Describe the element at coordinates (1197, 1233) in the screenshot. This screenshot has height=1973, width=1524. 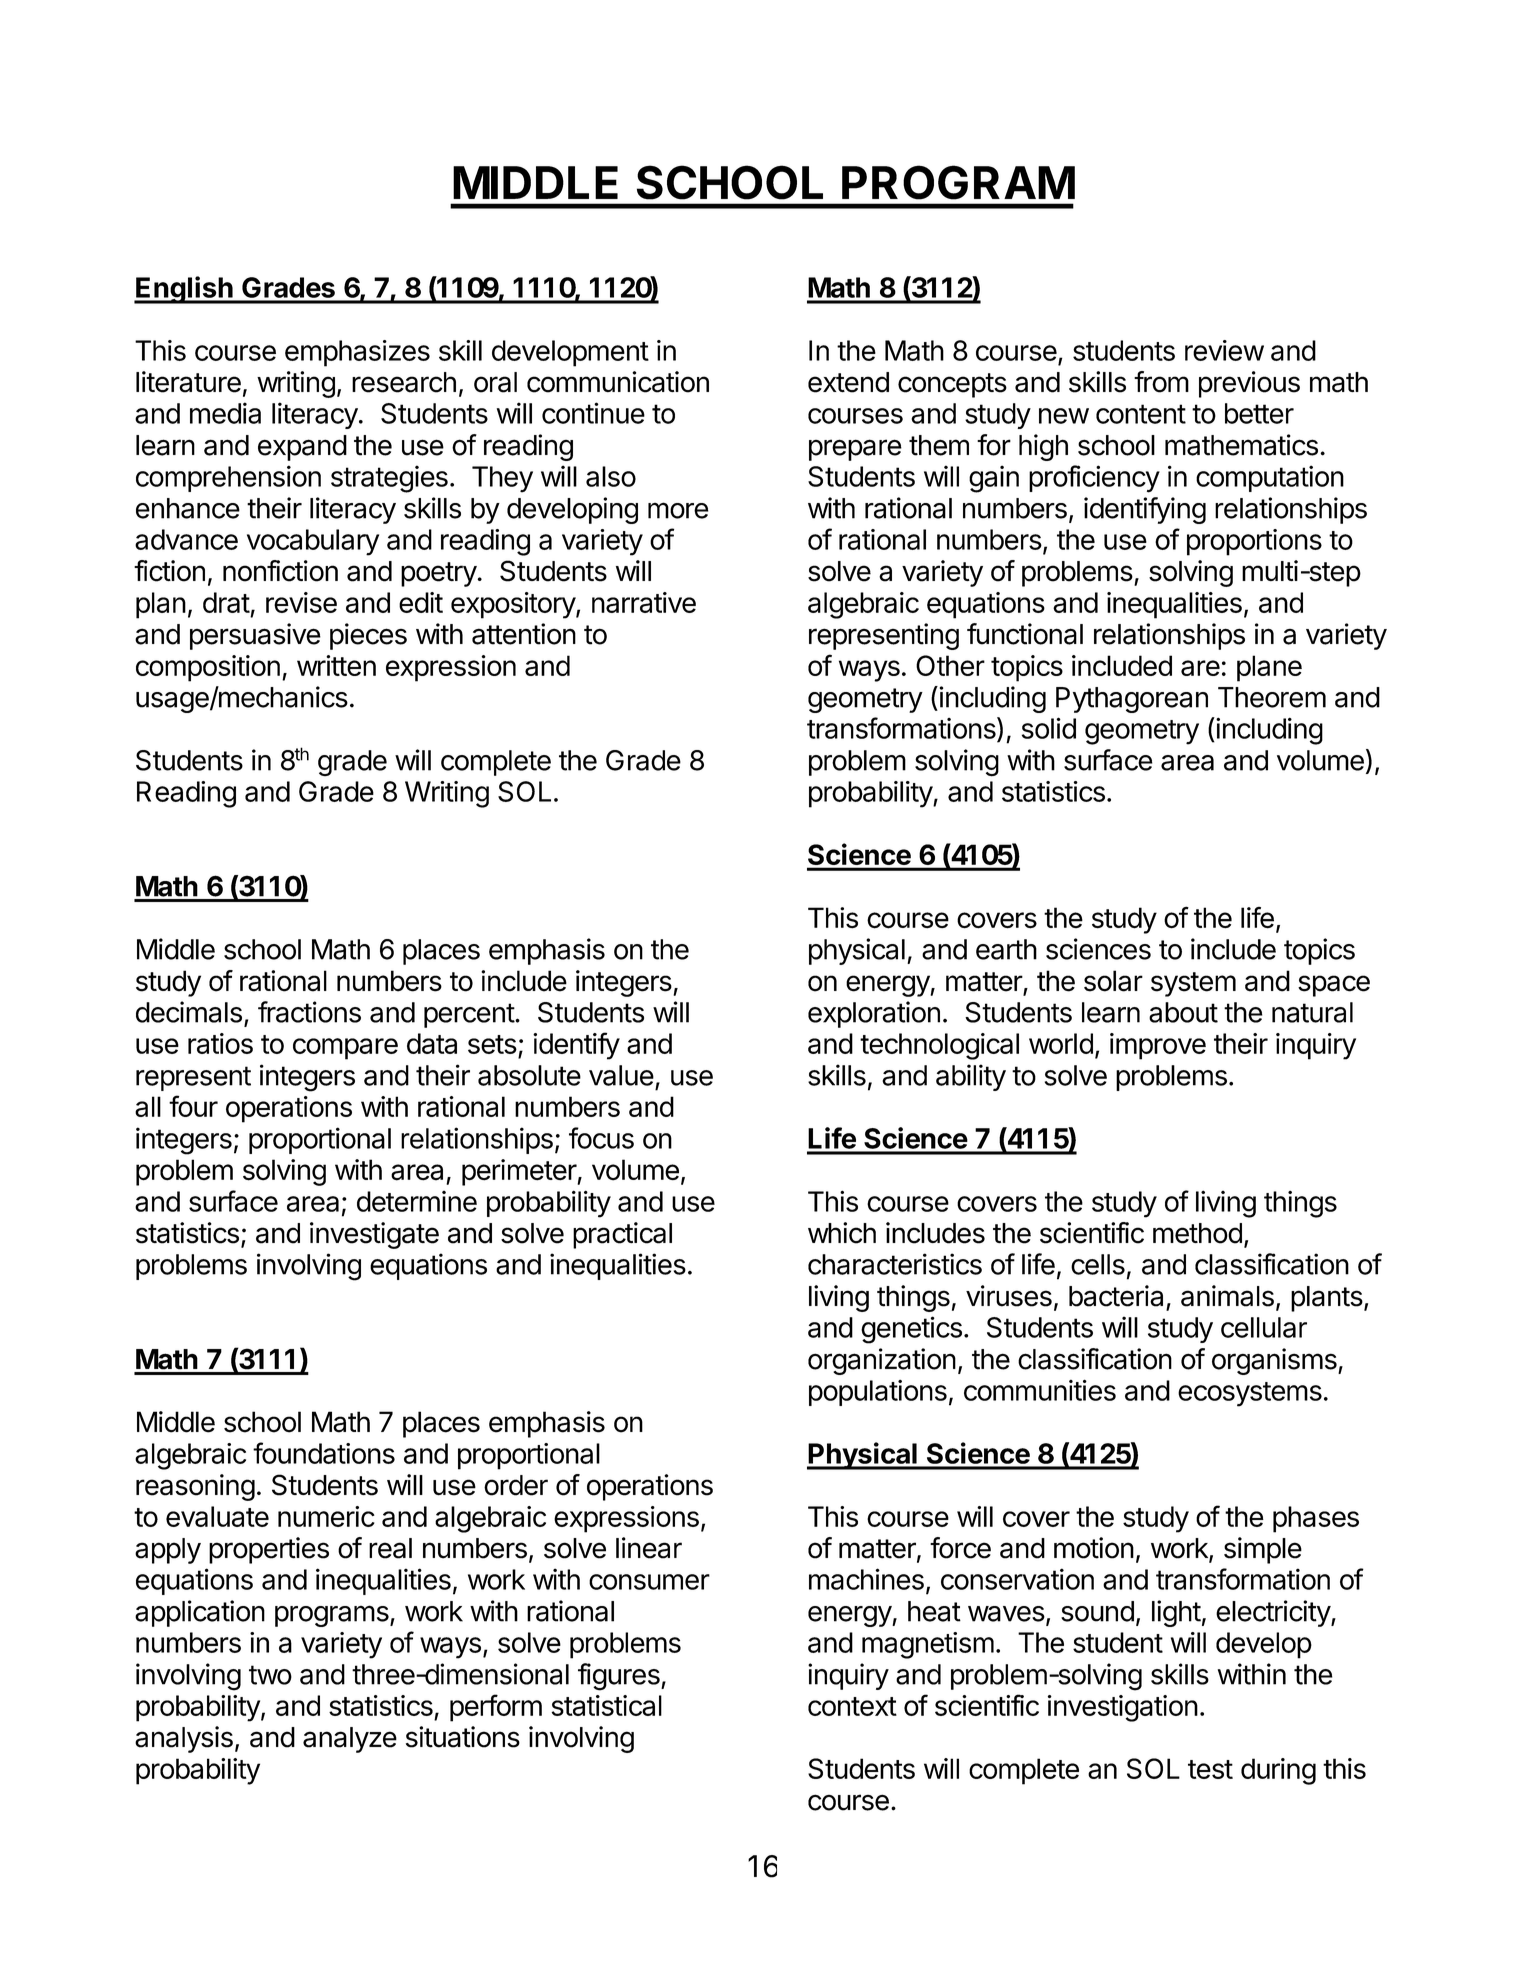
I see `method` at that location.
